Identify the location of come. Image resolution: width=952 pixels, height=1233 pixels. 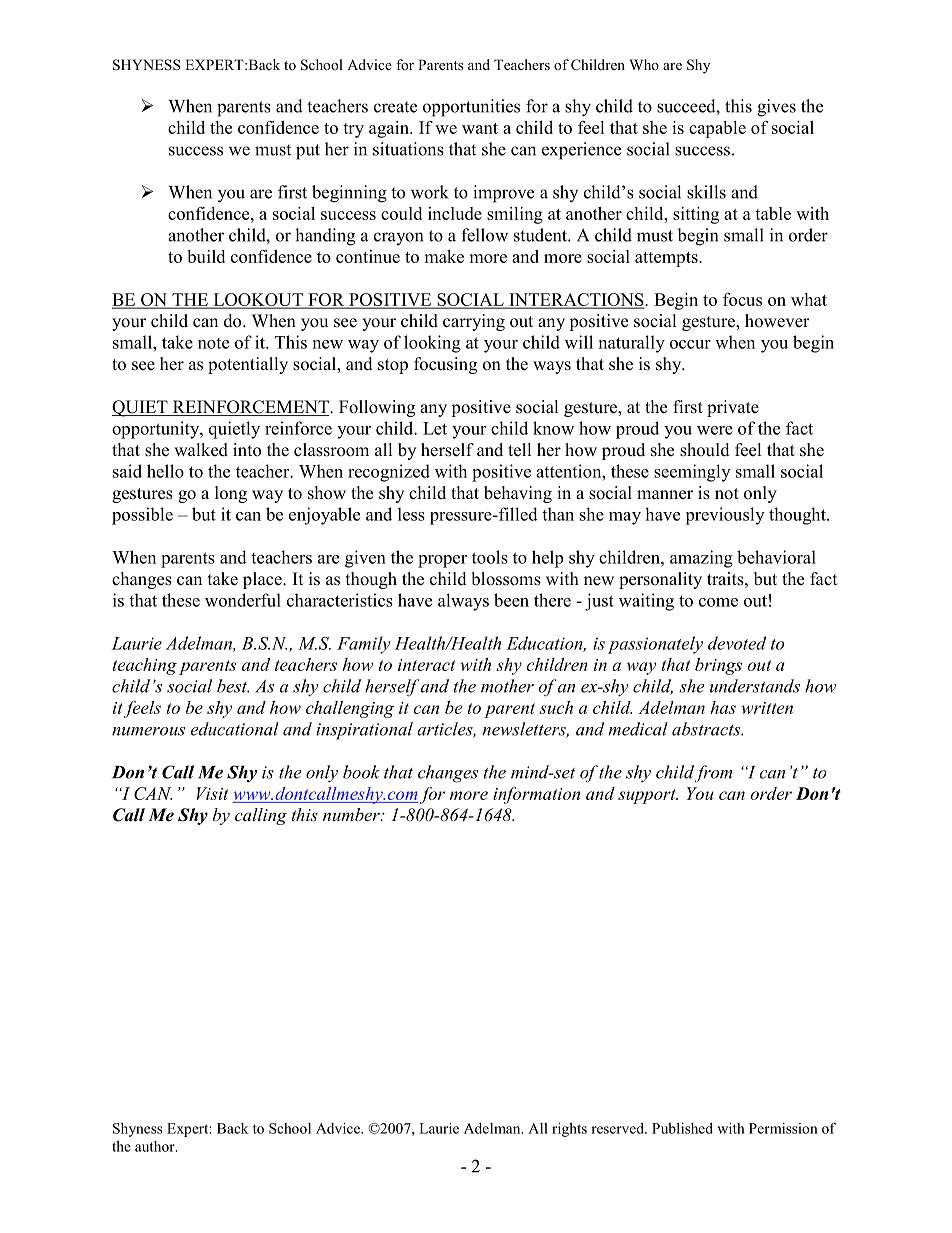
(718, 602).
